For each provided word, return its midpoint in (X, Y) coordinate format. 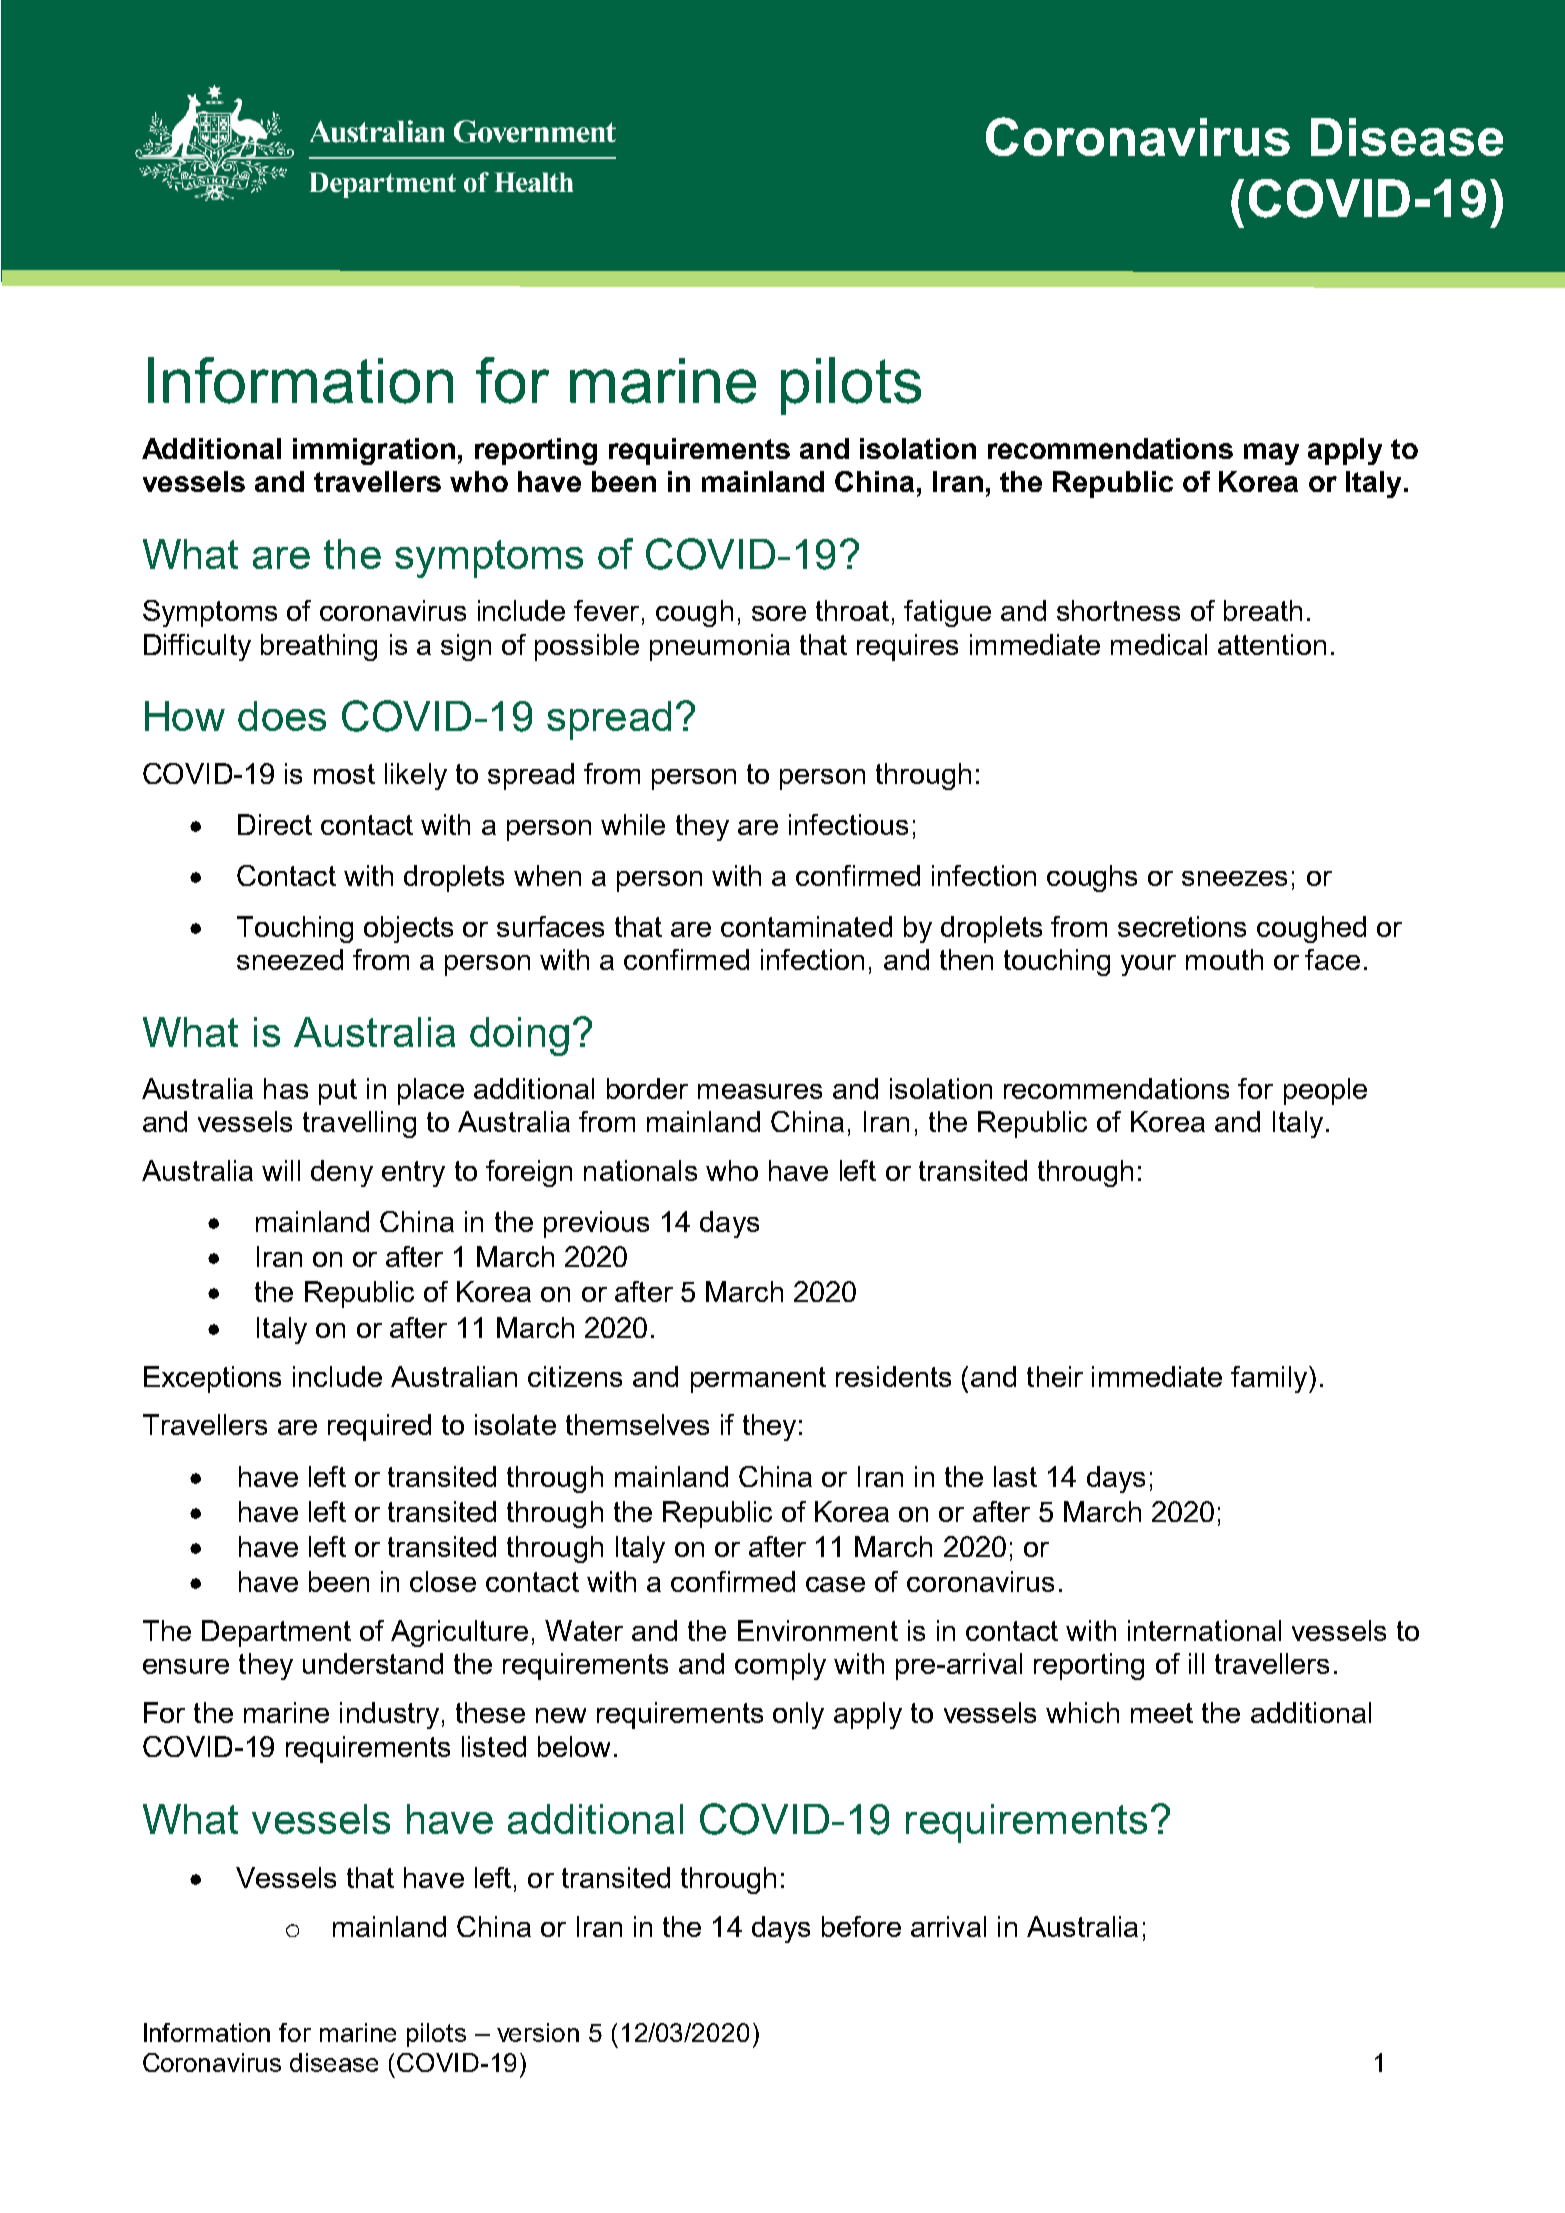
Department (276, 1633)
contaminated (806, 926)
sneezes (1234, 878)
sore (779, 613)
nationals (640, 1170)
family (1270, 1379)
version (538, 2032)
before (861, 1926)
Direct (275, 824)
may (1271, 454)
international (1204, 1630)
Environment (818, 1630)
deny (342, 1173)
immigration (374, 451)
